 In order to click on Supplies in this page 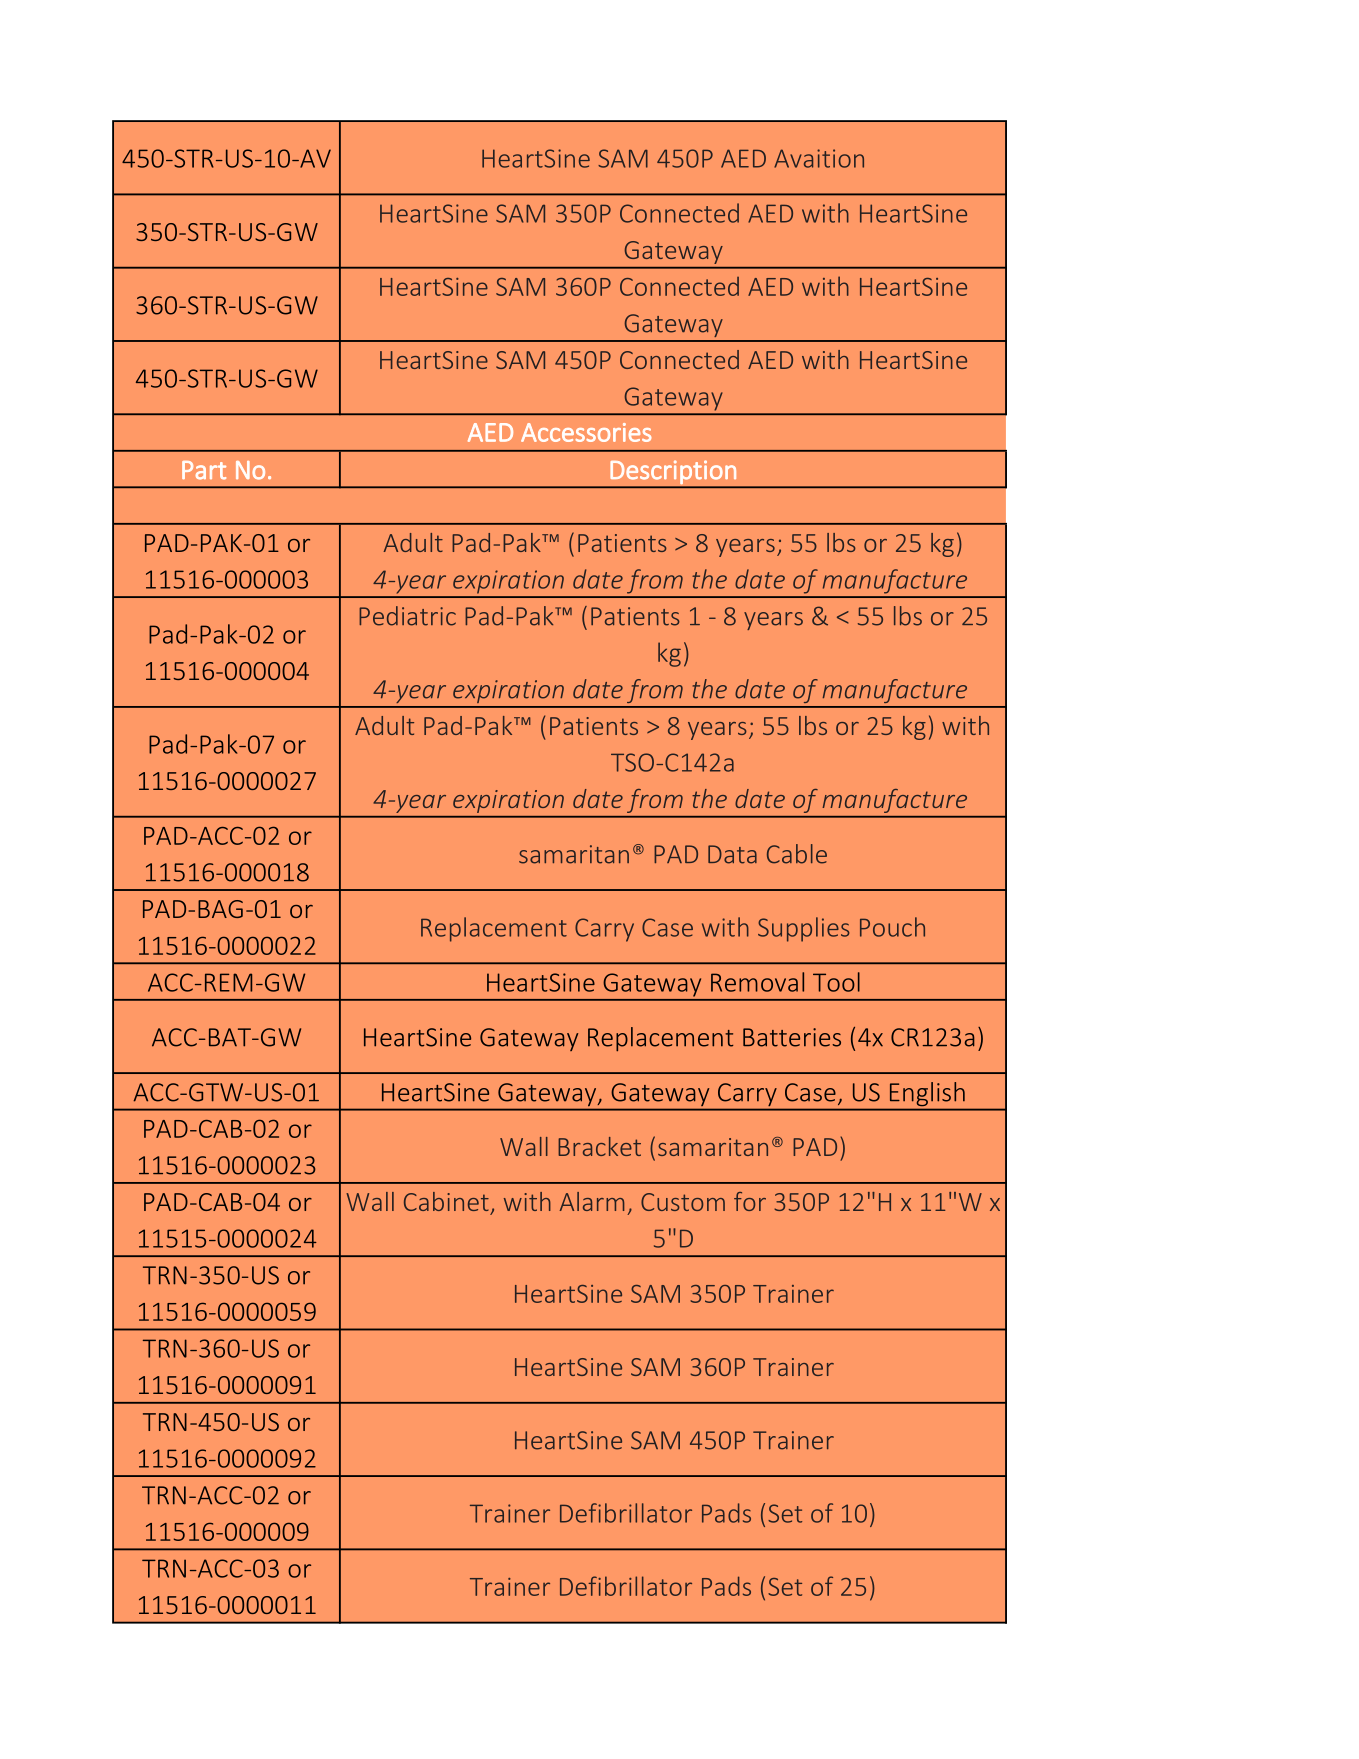, I will do `click(803, 929)`.
